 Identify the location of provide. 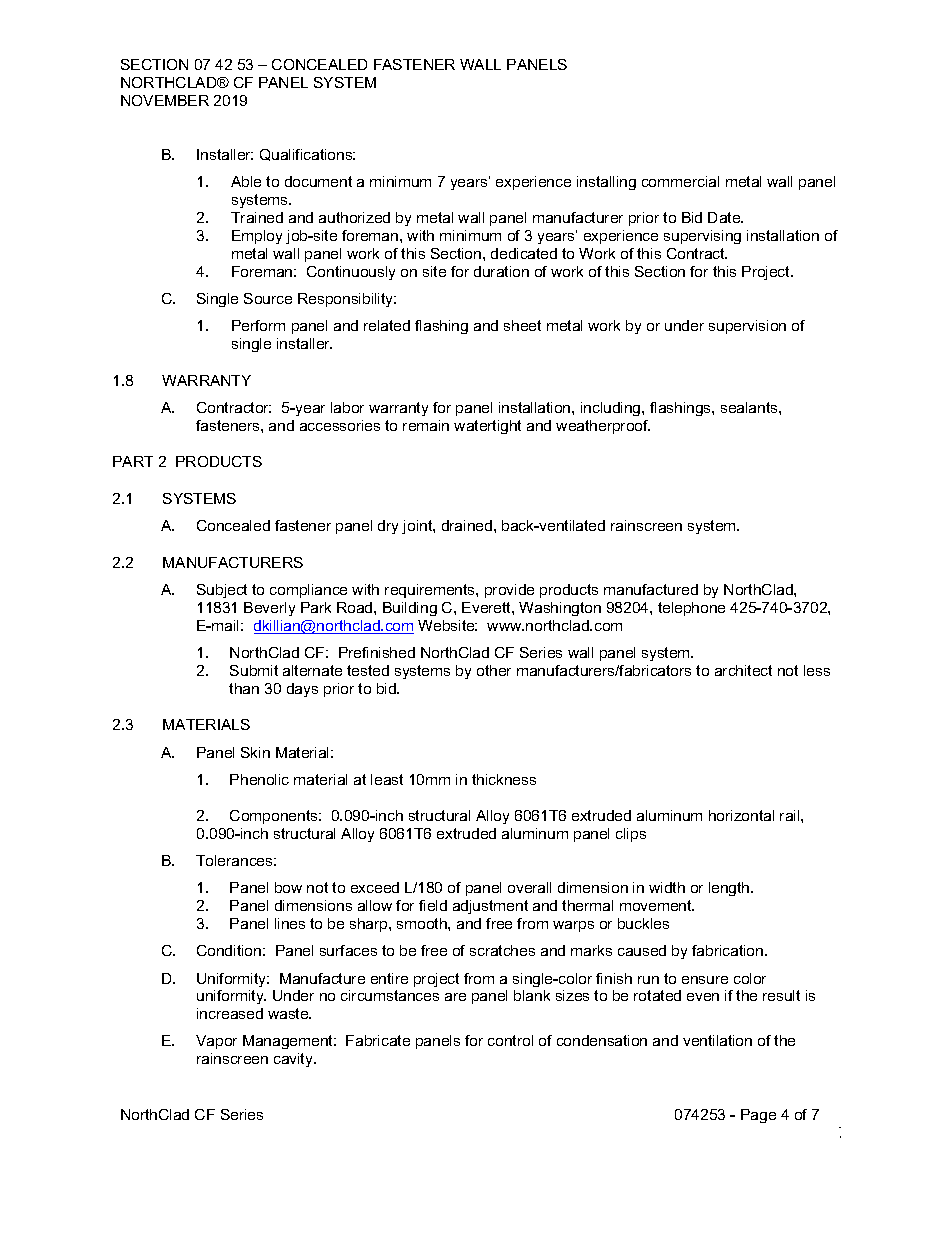
(509, 591).
